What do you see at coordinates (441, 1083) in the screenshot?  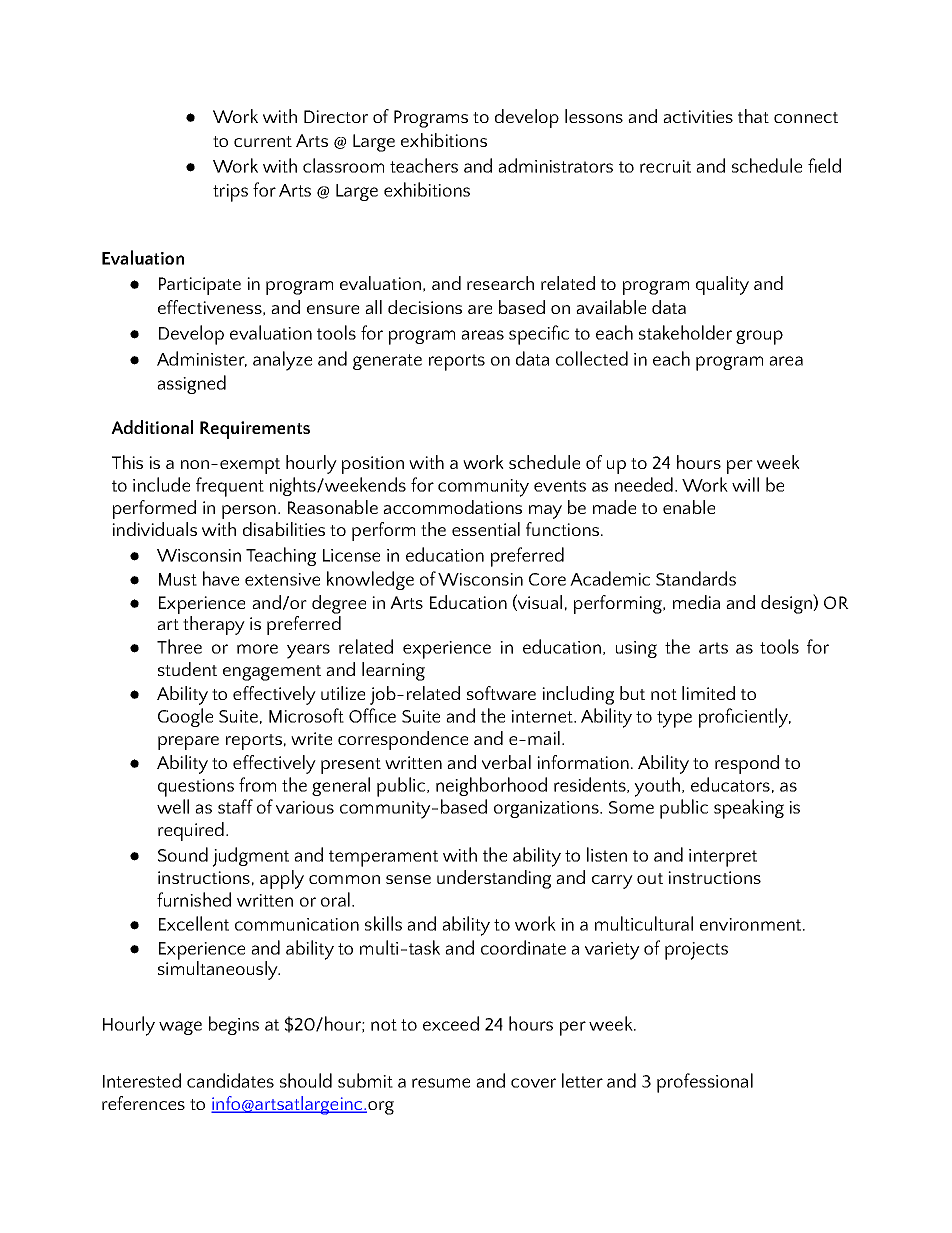 I see `resume` at bounding box center [441, 1083].
